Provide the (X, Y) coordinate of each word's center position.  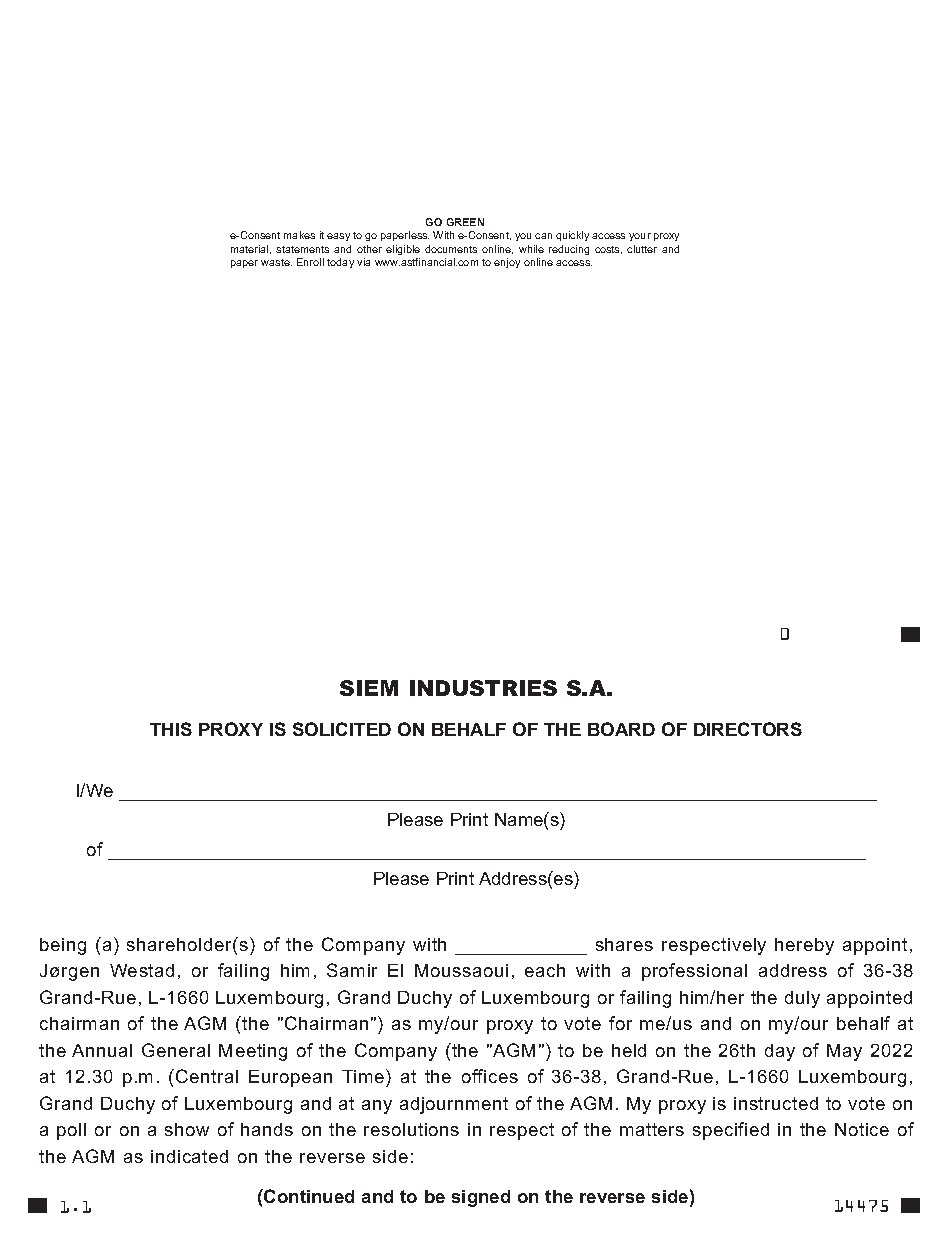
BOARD (621, 729)
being (63, 946)
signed (481, 1198)
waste (276, 262)
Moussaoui (461, 970)
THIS (171, 729)
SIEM (369, 688)
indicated (189, 1156)
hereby (804, 946)
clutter (642, 249)
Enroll (310, 262)
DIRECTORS (748, 729)
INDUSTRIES (483, 688)
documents (451, 249)
